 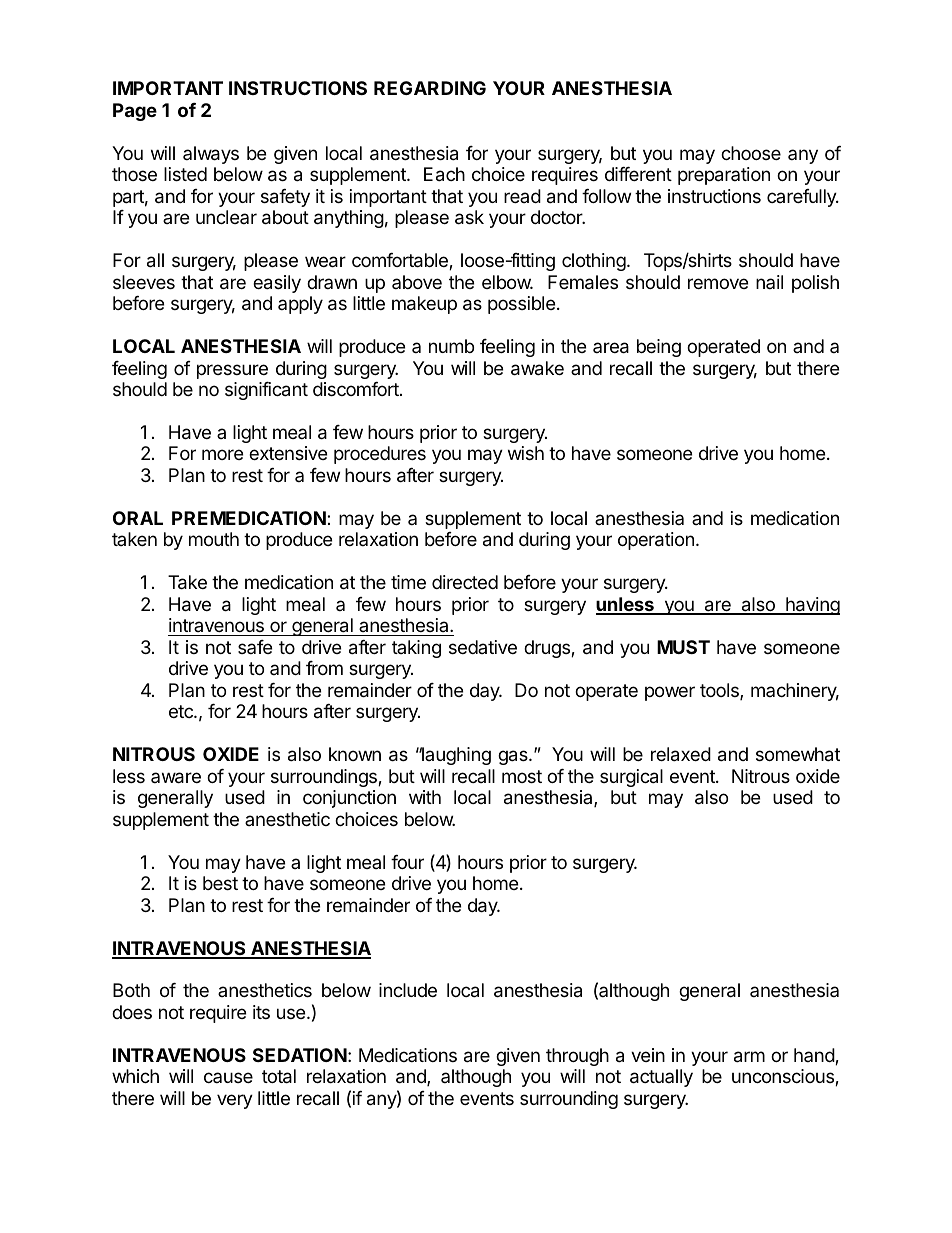 What do you see at coordinates (228, 1077) in the screenshot?
I see `cause` at bounding box center [228, 1077].
